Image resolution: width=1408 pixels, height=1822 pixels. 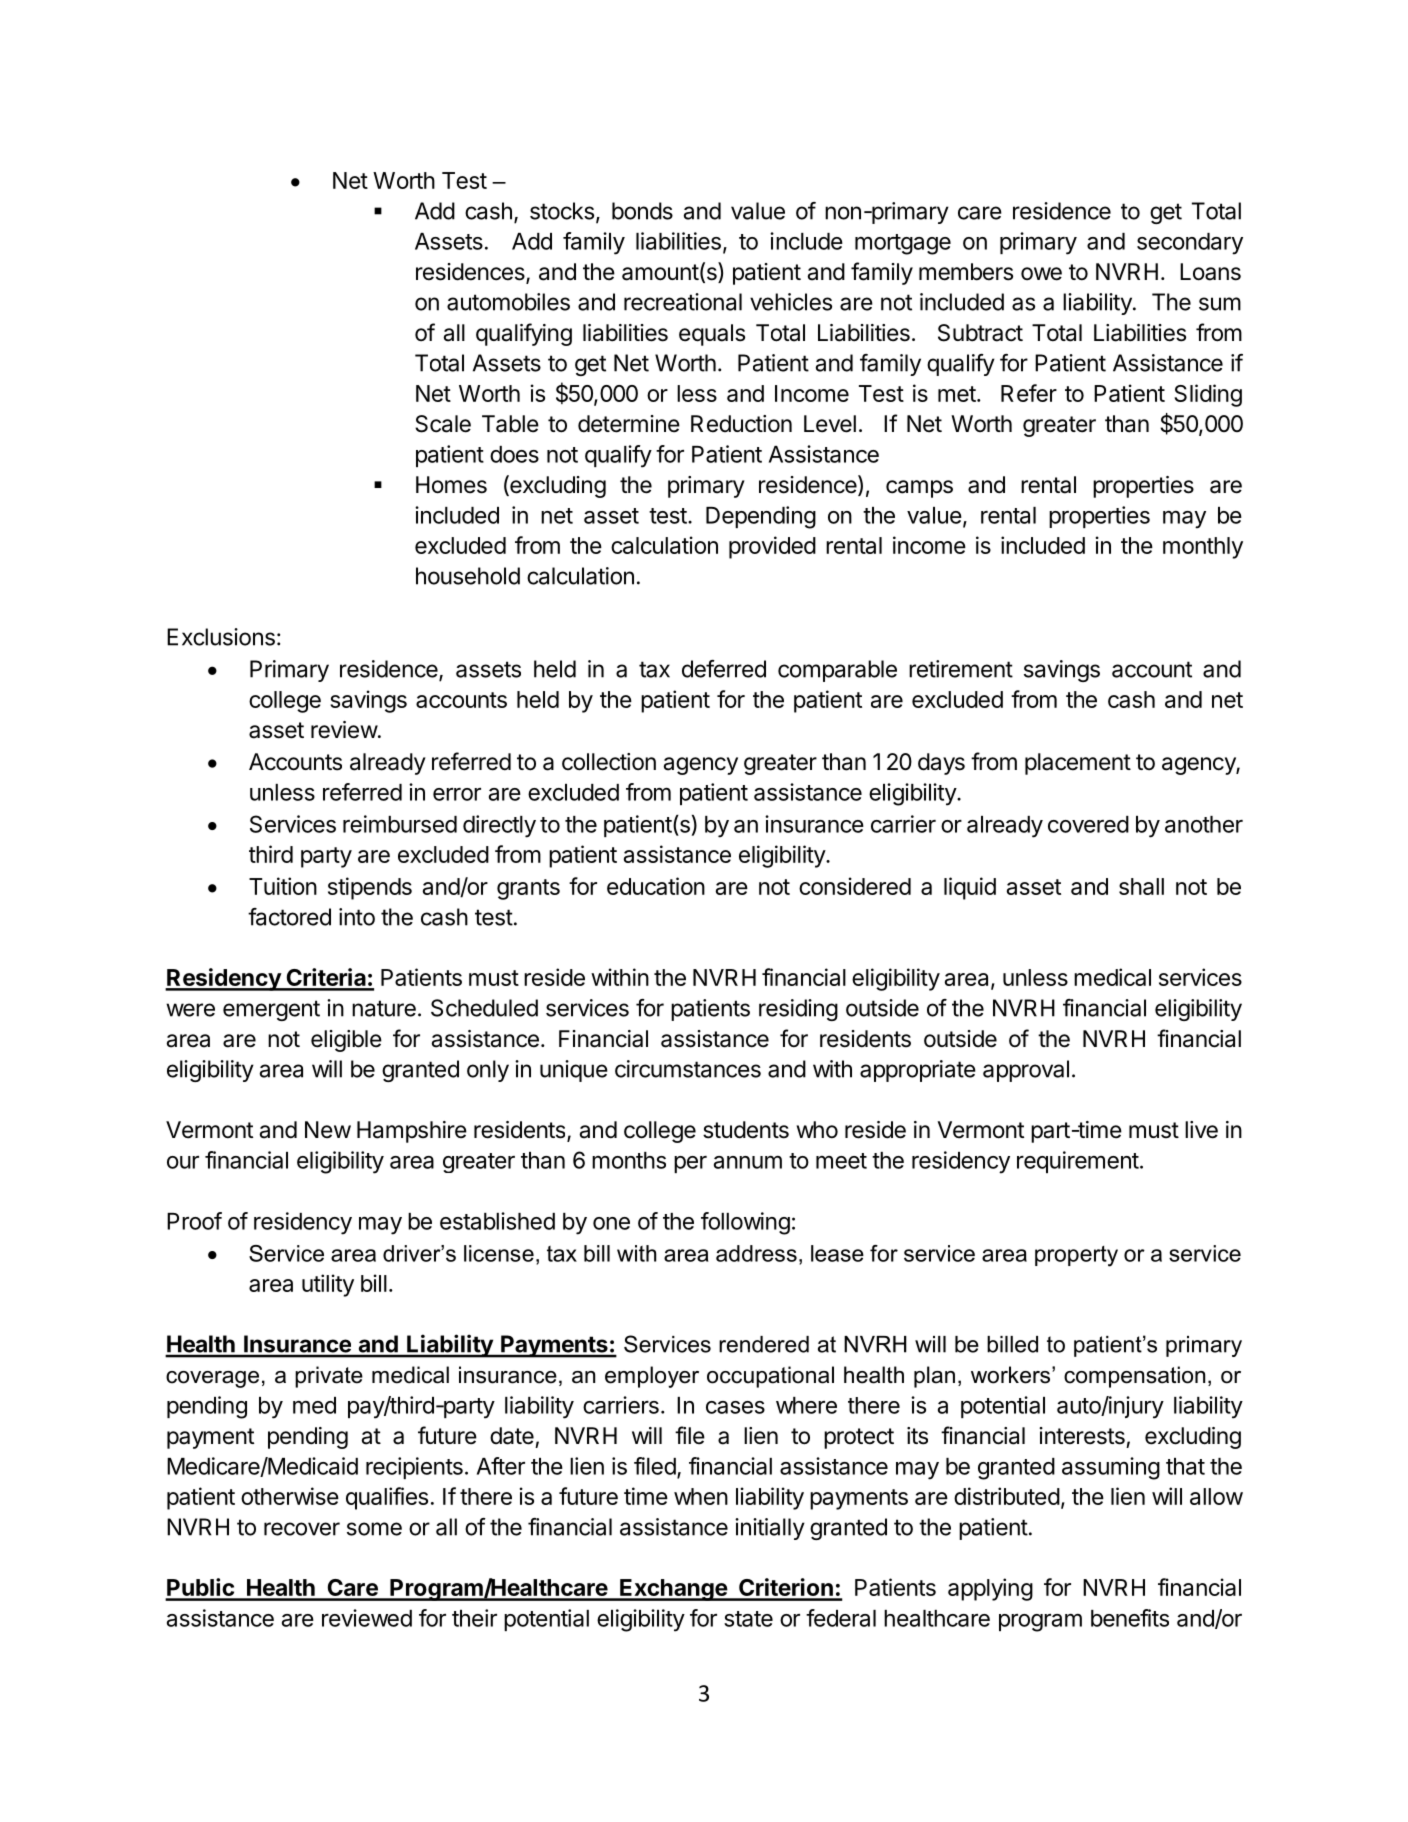 What do you see at coordinates (745, 1223) in the screenshot?
I see `following` at bounding box center [745, 1223].
